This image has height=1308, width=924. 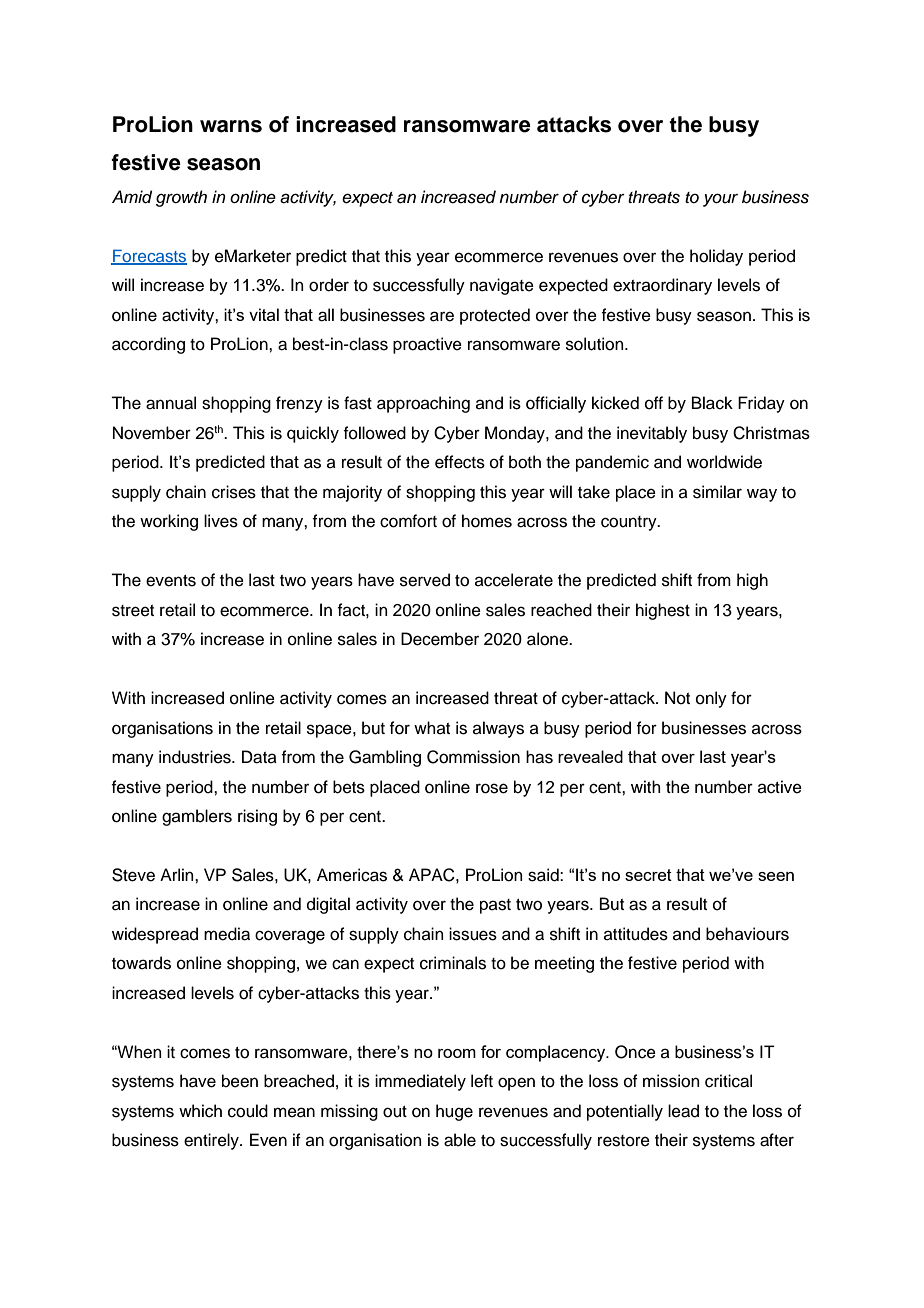 I want to click on street, so click(x=133, y=611).
